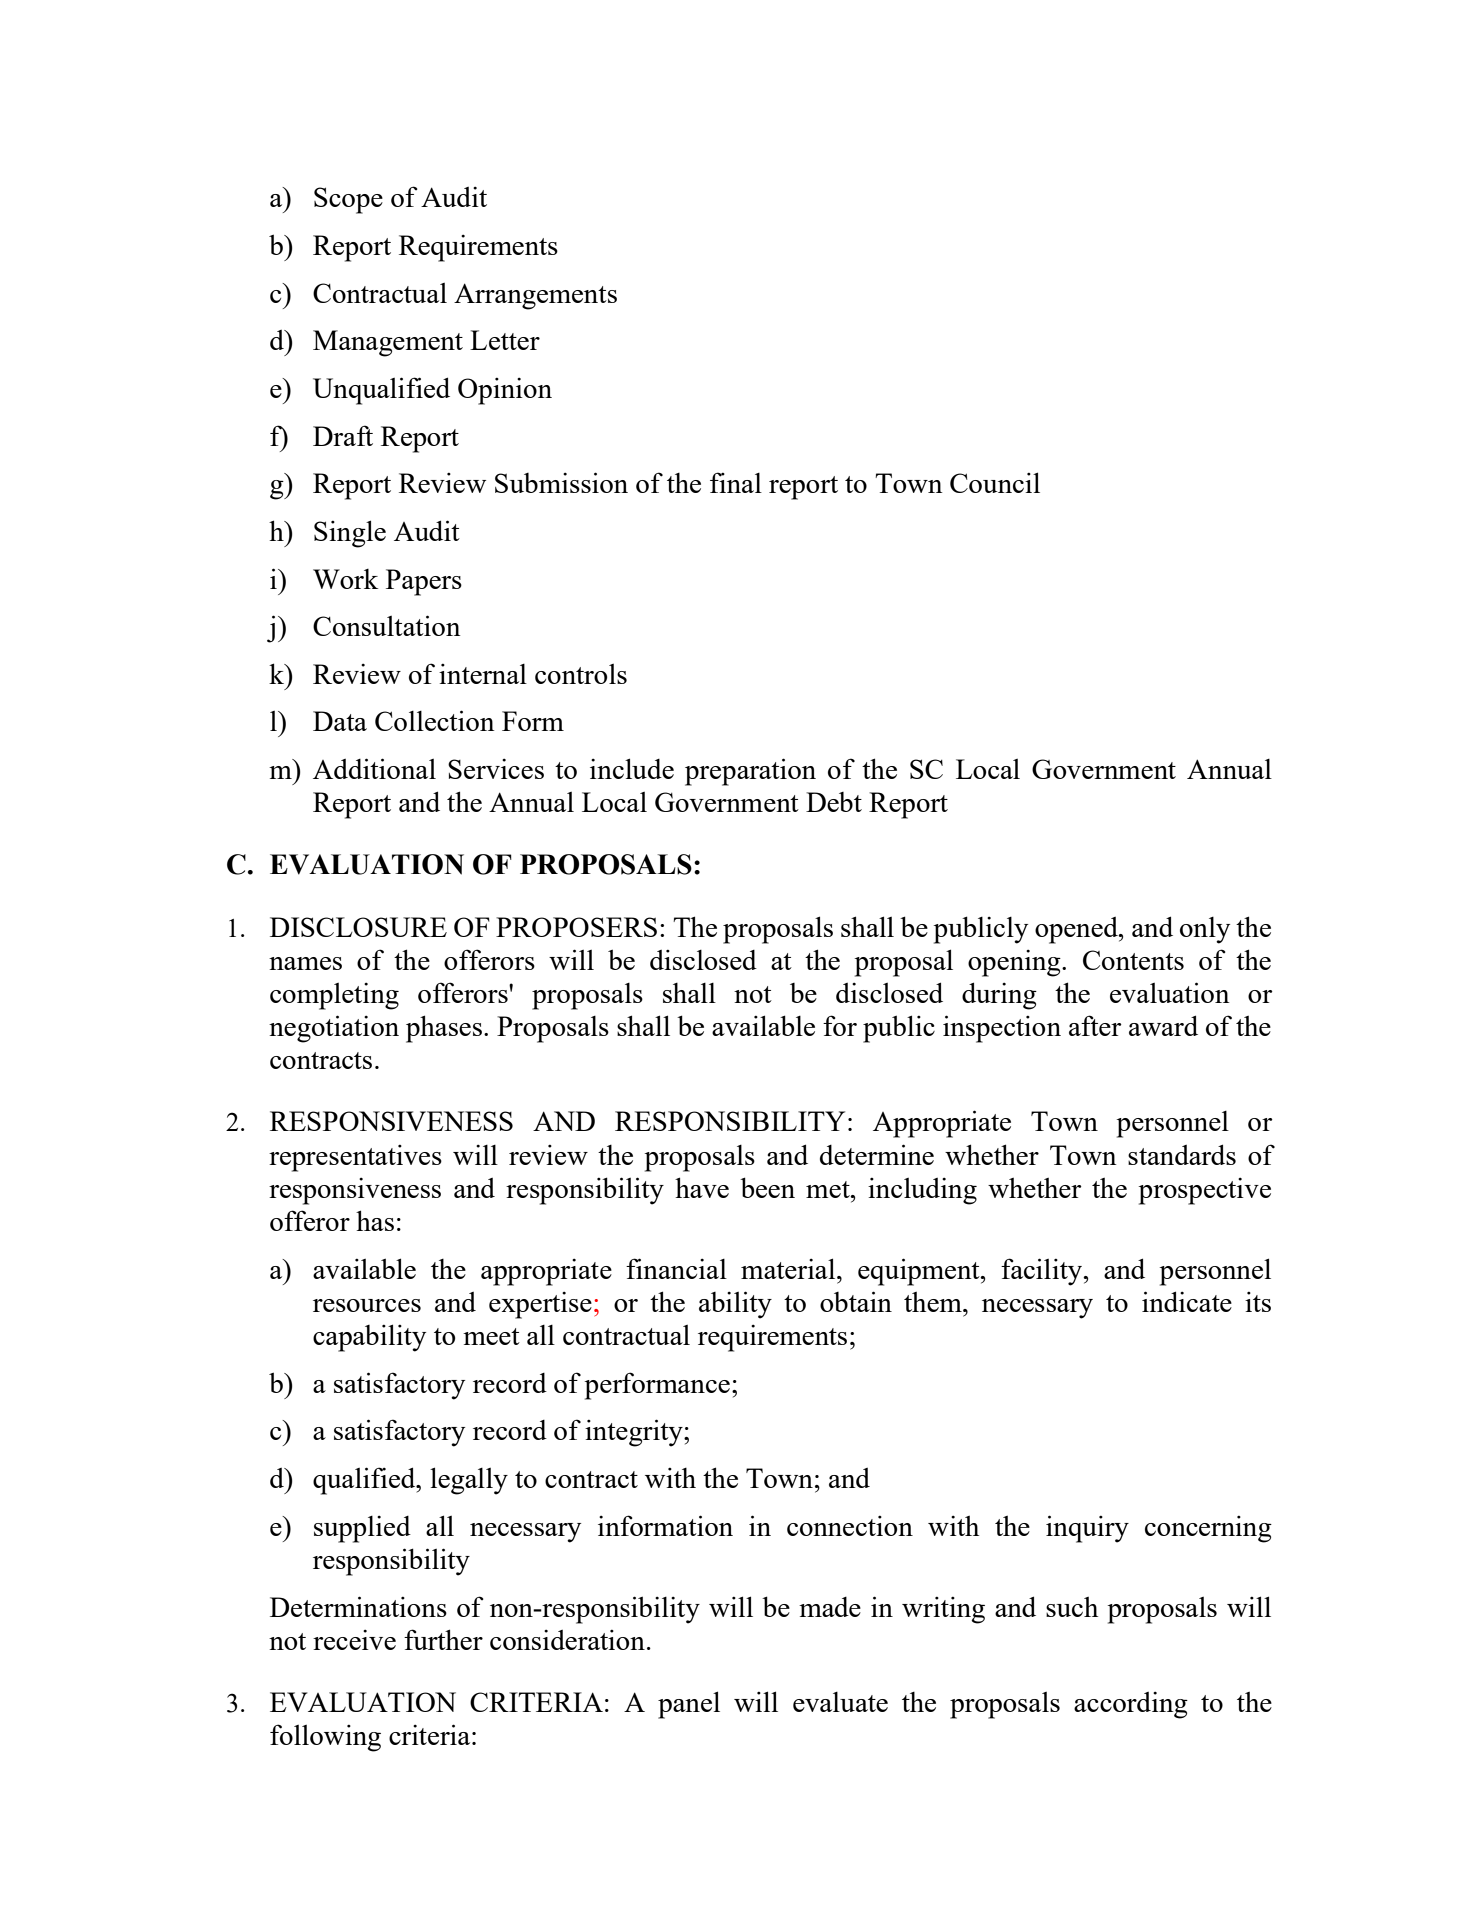  What do you see at coordinates (535, 296) in the image?
I see `Arrangements` at bounding box center [535, 296].
